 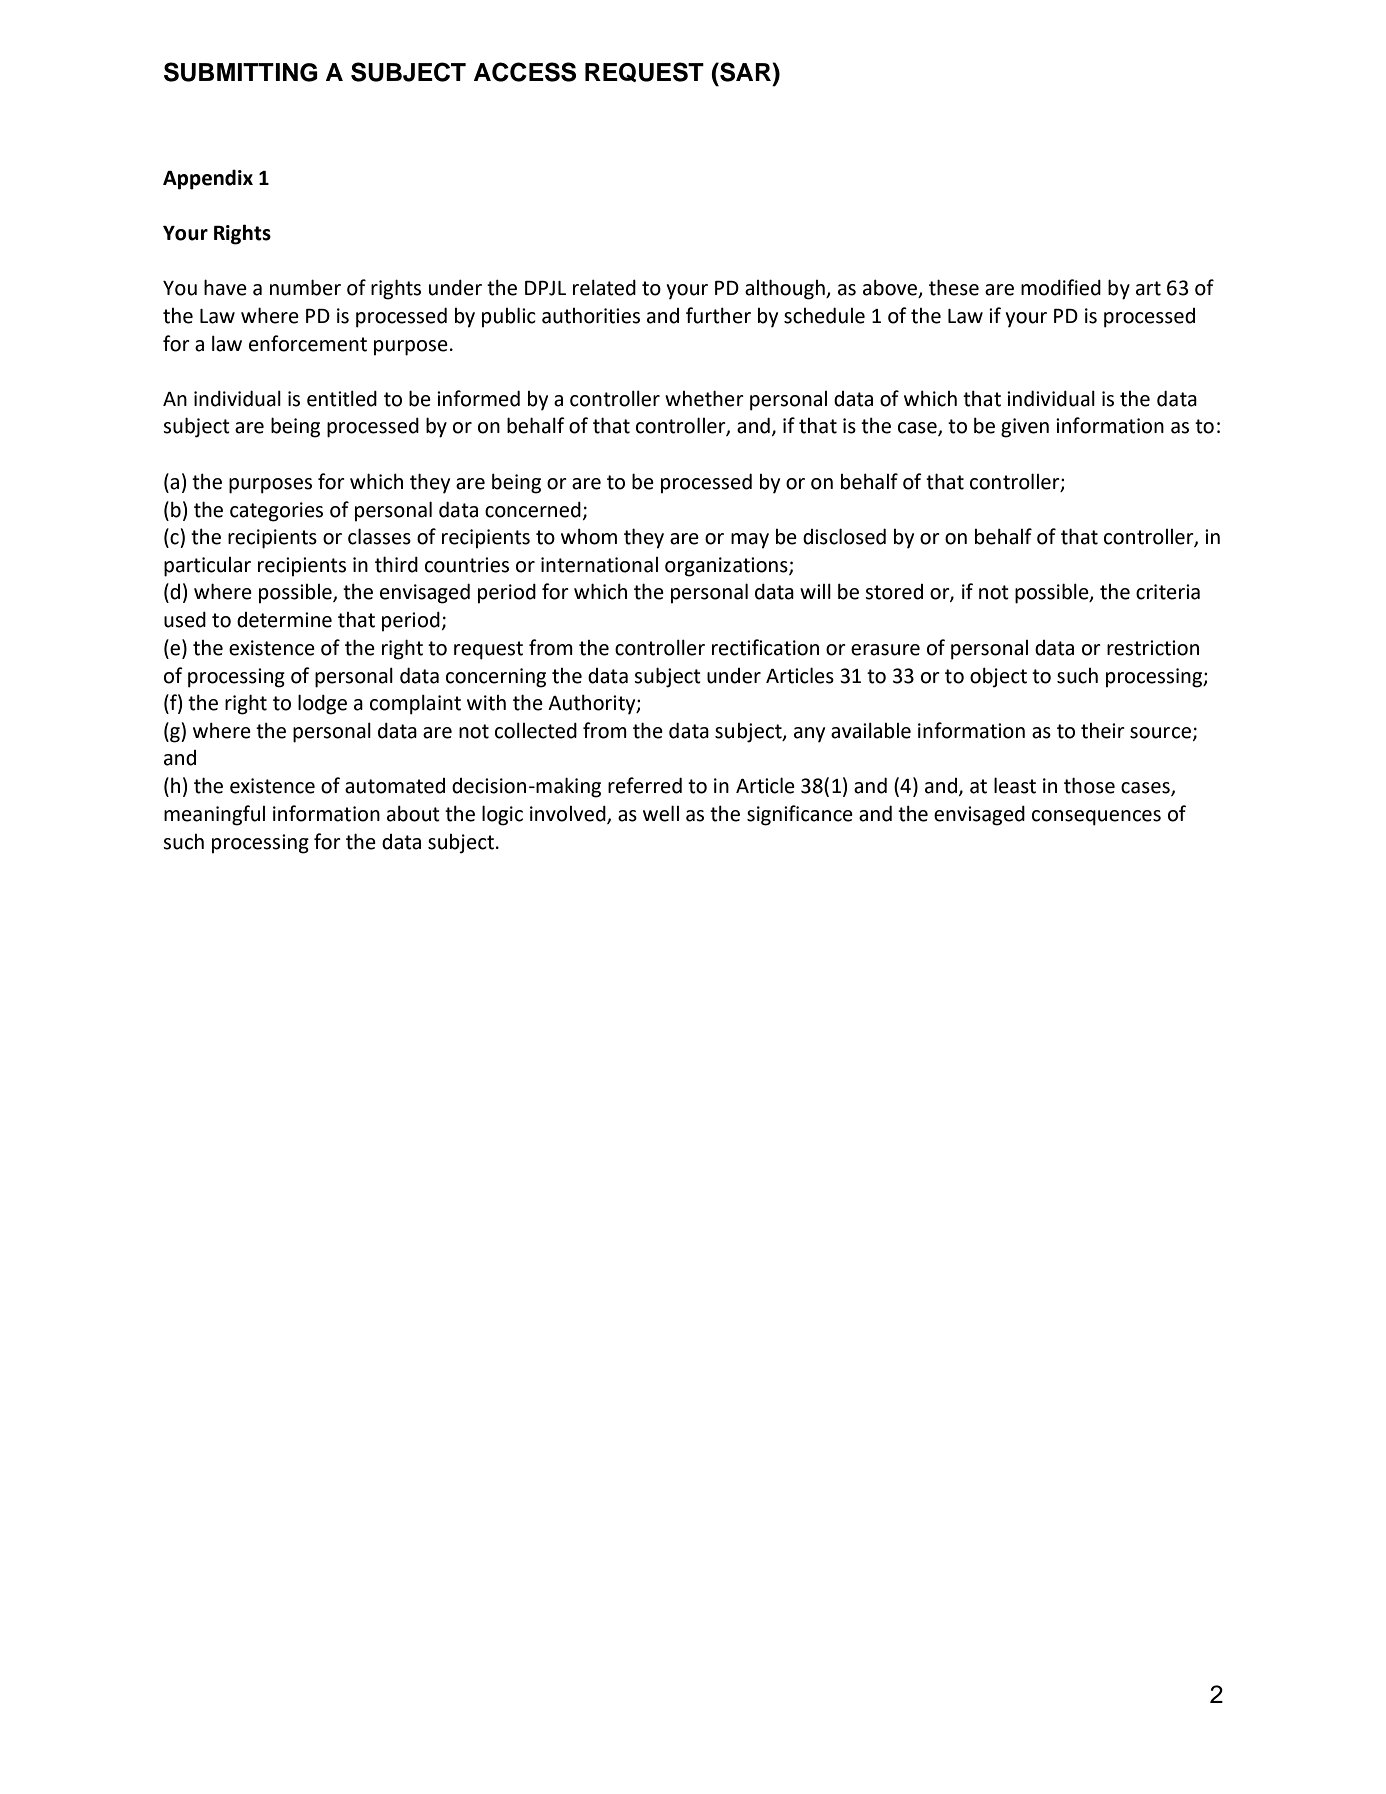 What do you see at coordinates (1061, 287) in the page?
I see `modified` at bounding box center [1061, 287].
